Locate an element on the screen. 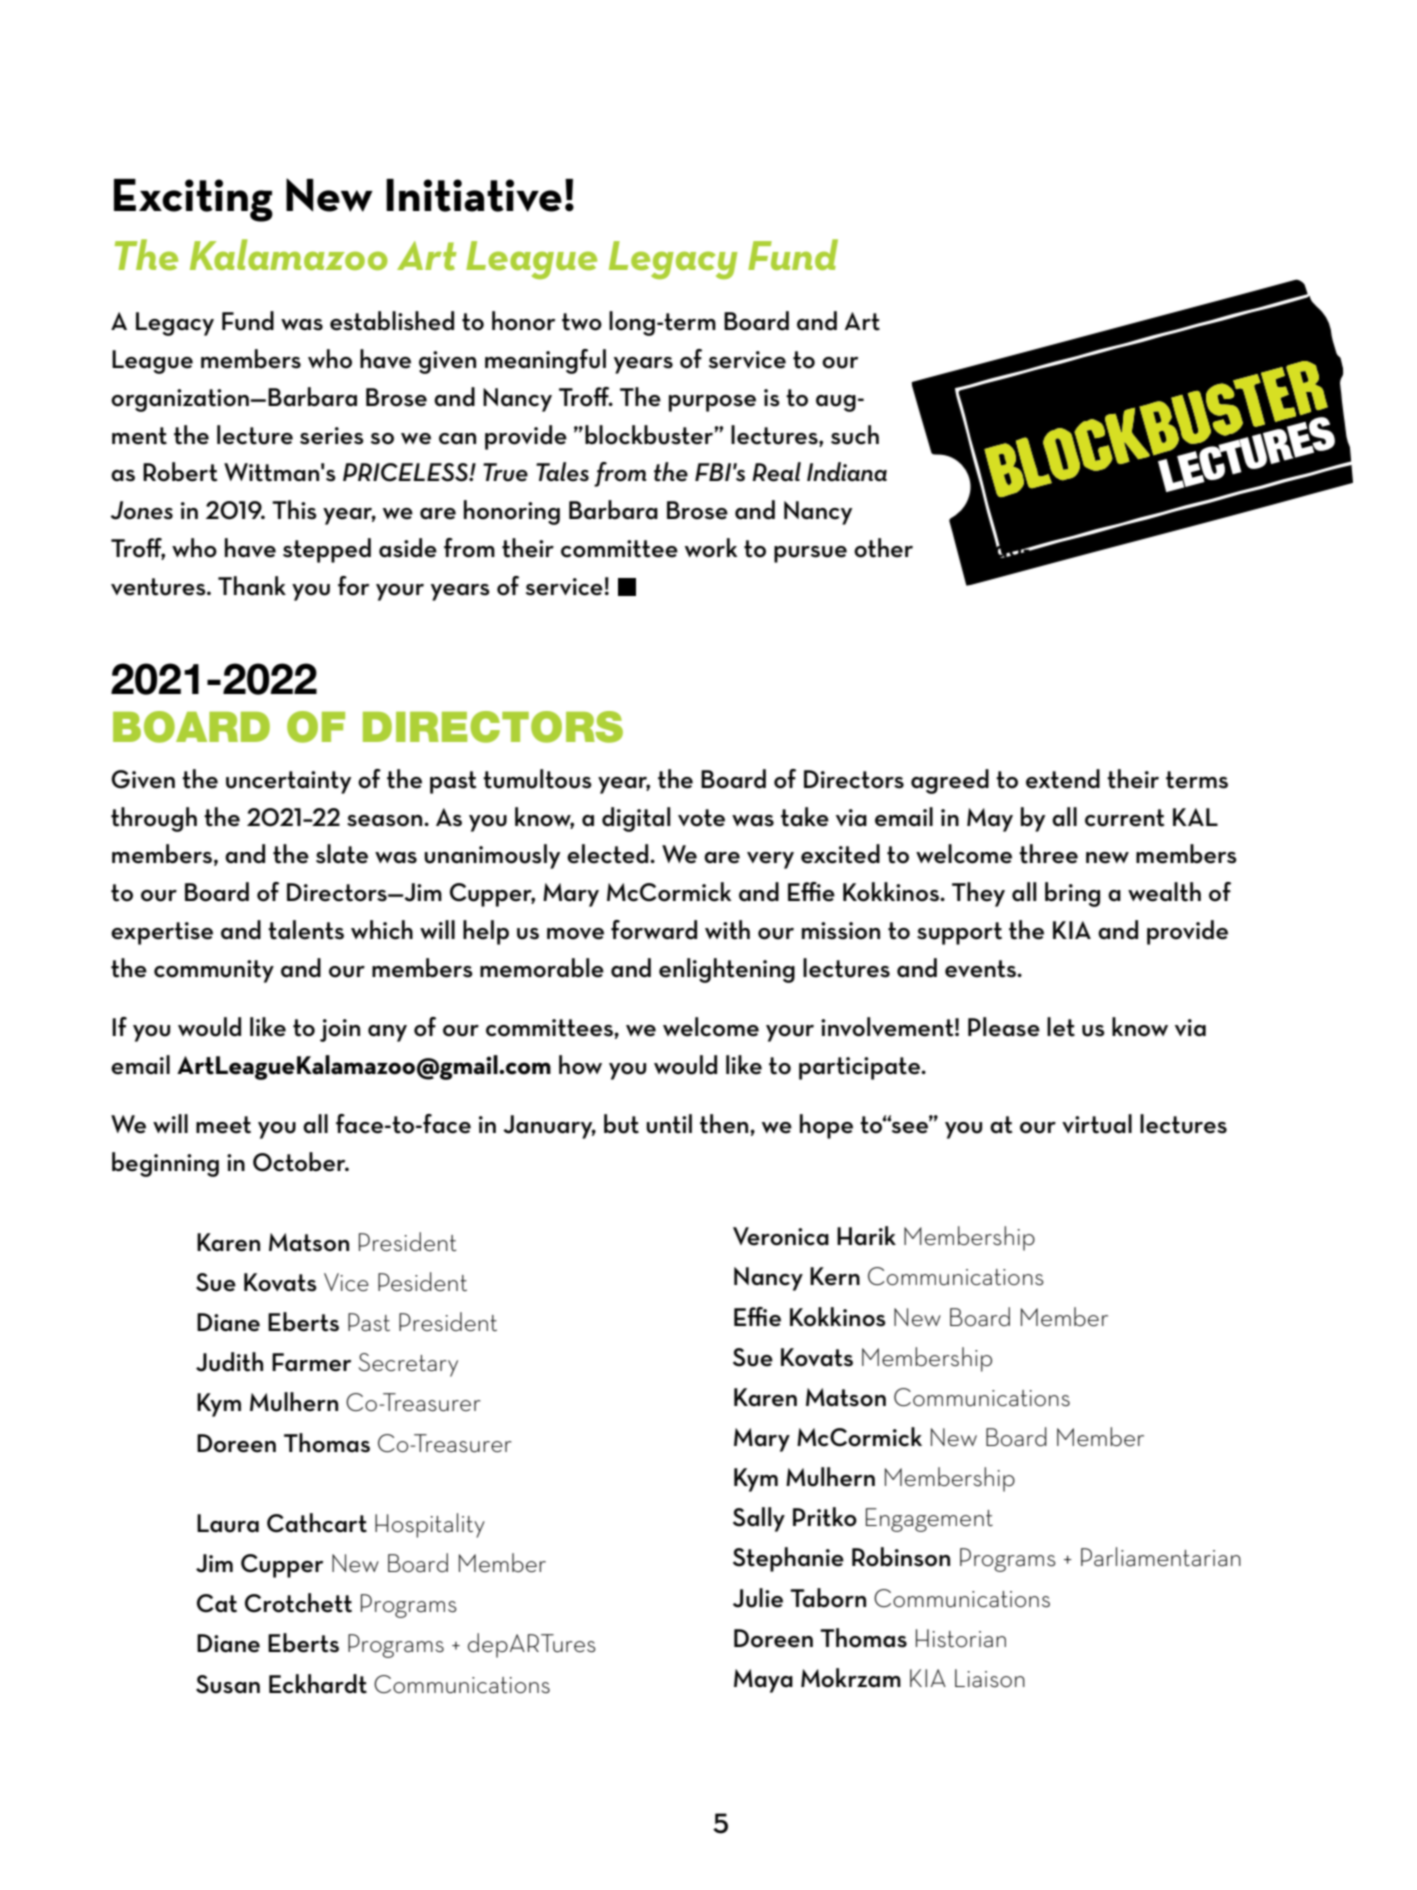 The height and width of the screenshot is (1890, 1417). such is located at coordinates (855, 435).
